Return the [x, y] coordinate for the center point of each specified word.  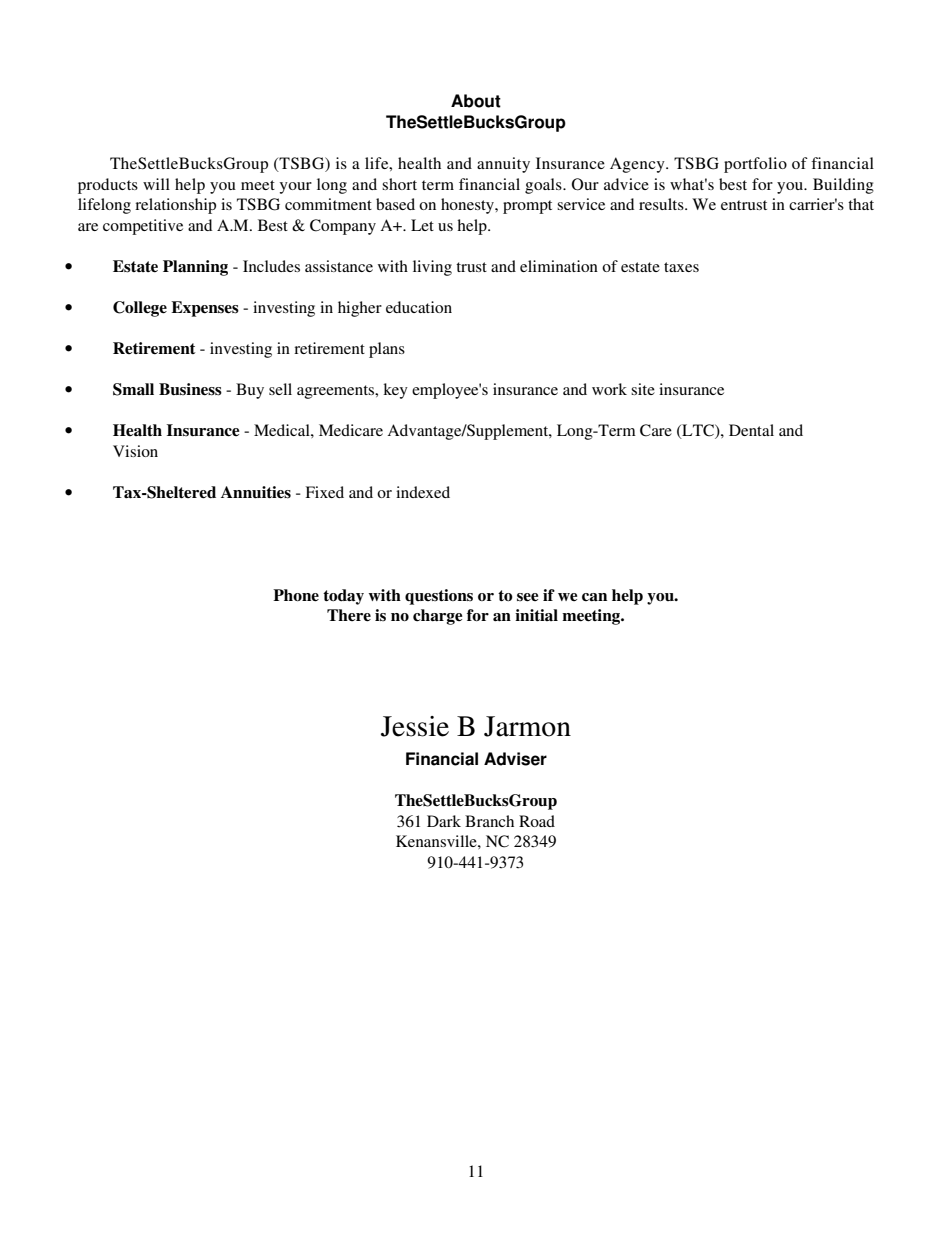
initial [536, 615]
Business [190, 389]
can [594, 597]
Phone [296, 595]
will [156, 184]
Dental [751, 430]
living [432, 268]
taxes [681, 267]
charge [438, 617]
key [395, 391]
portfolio [755, 165]
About [476, 101]
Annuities [256, 492]
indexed [423, 492]
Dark [444, 821]
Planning [195, 268]
